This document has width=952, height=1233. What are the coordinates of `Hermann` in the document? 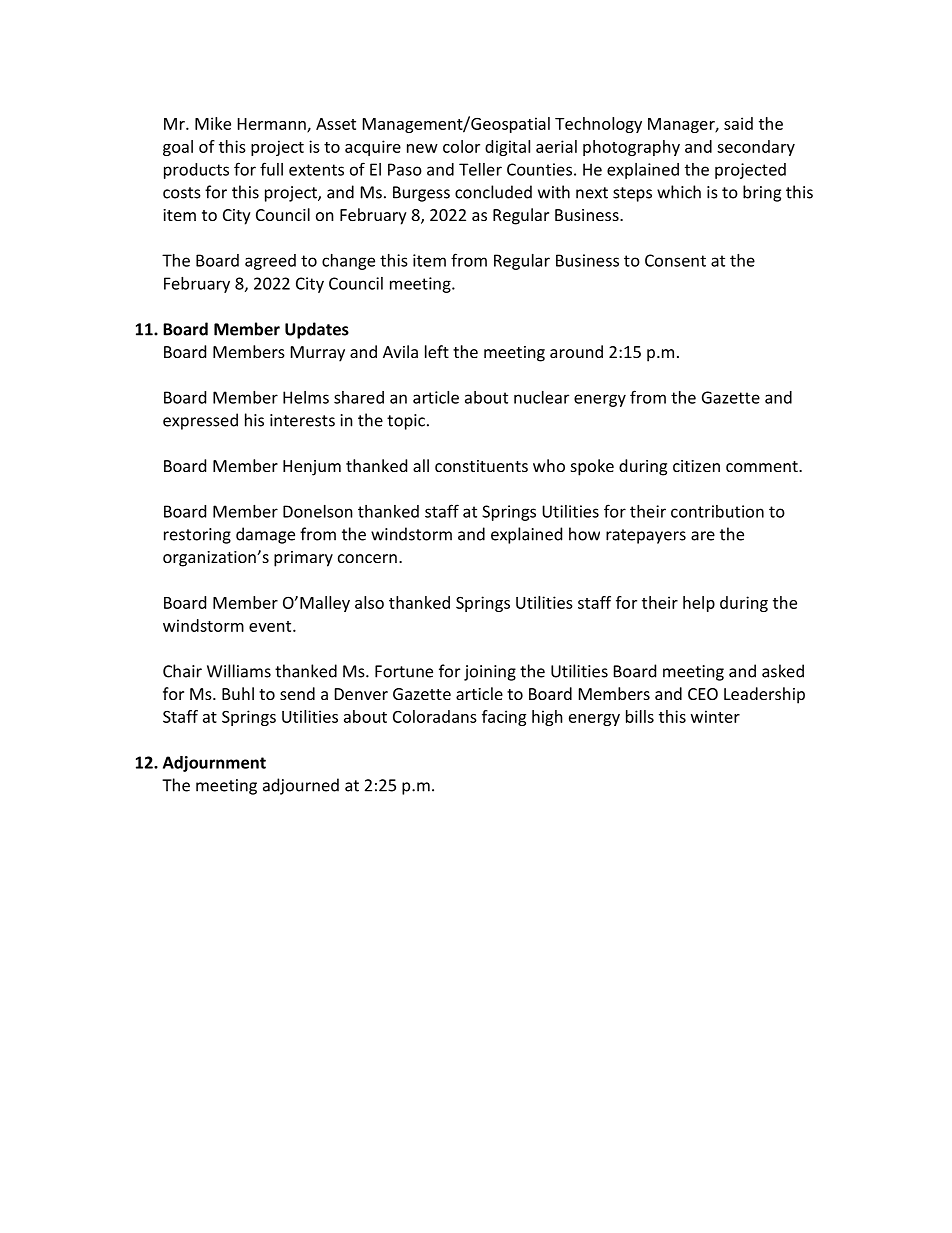 It's located at (273, 125).
